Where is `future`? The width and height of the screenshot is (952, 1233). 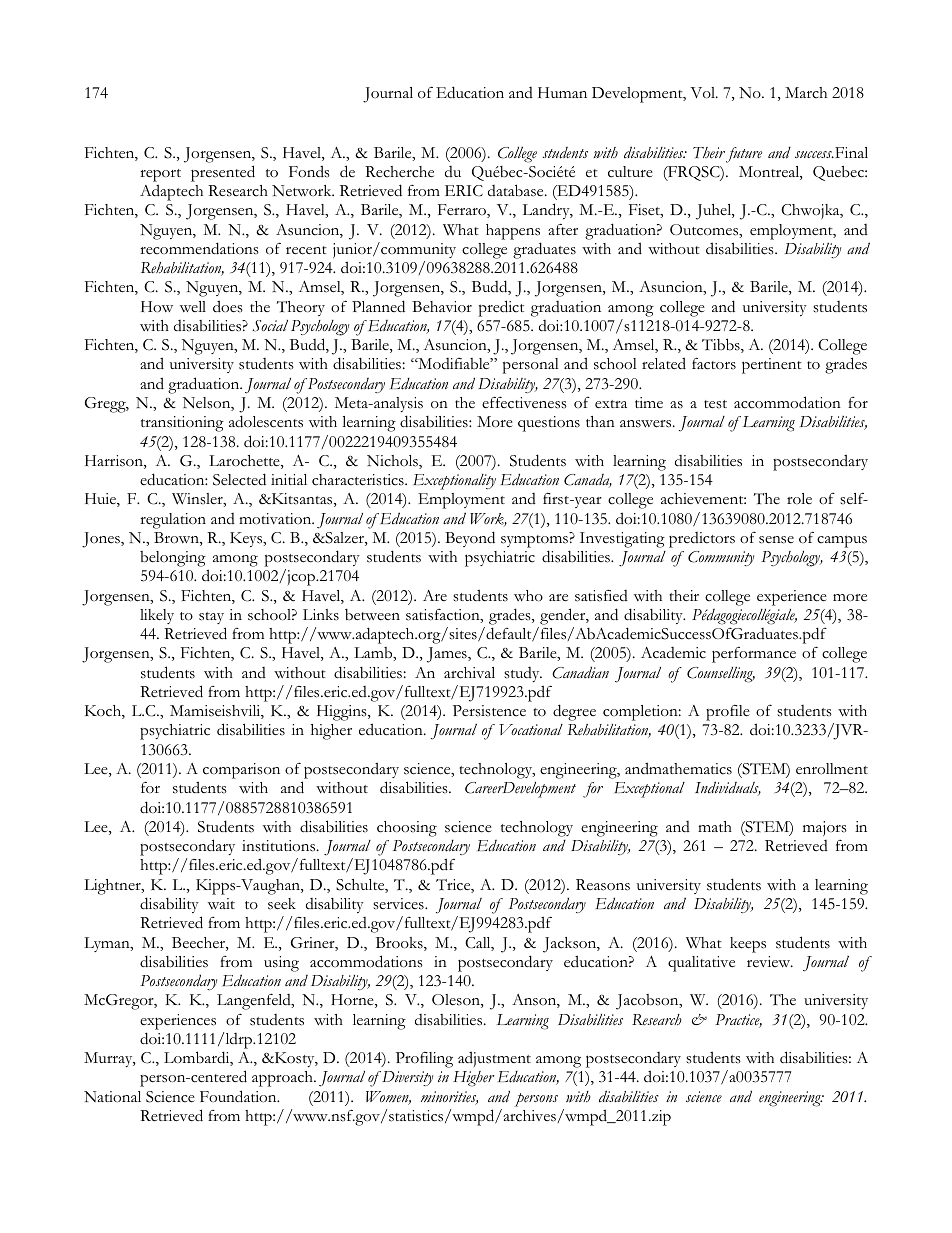 future is located at coordinates (744, 155).
